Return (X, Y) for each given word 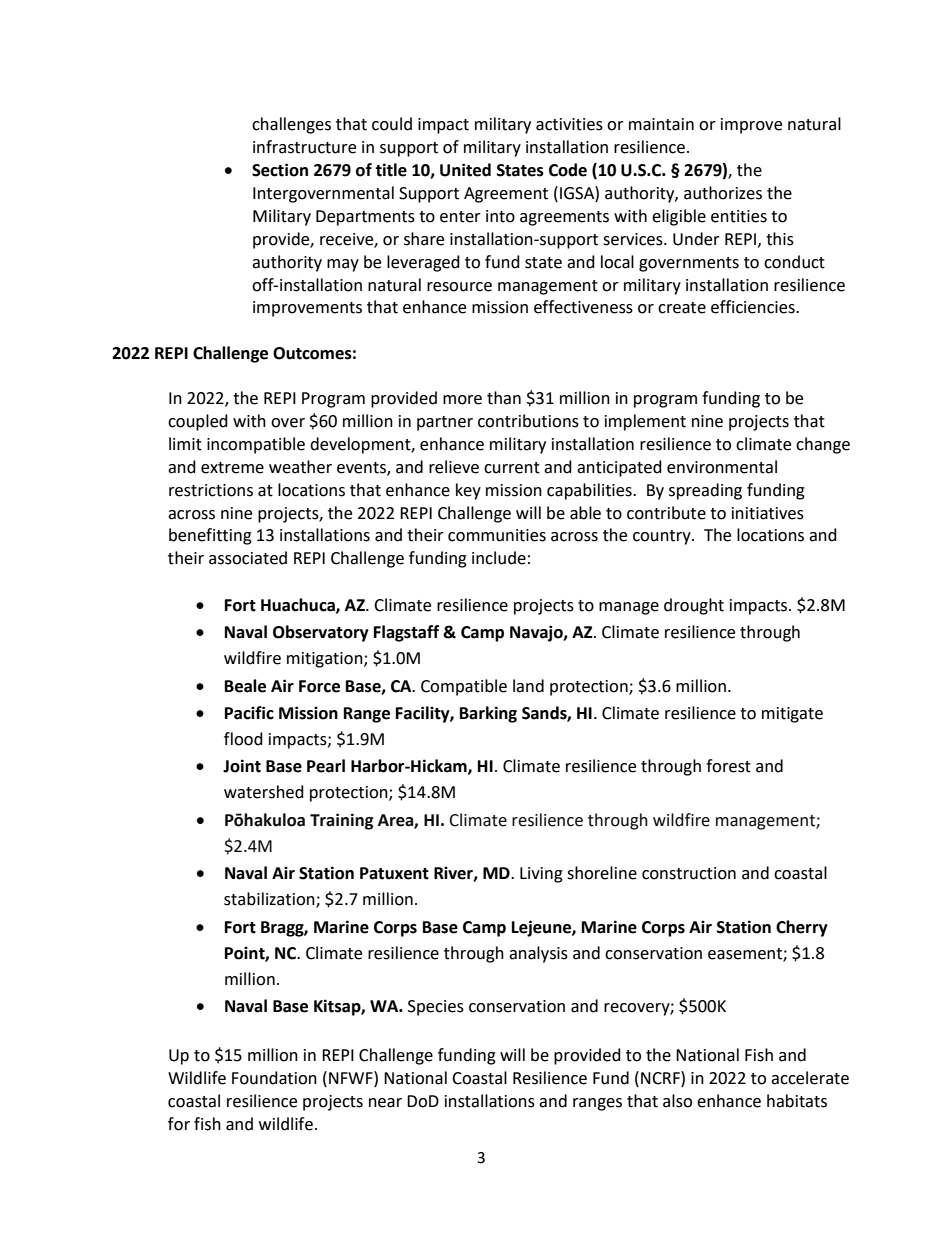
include (499, 558)
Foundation (274, 1078)
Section (280, 170)
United (465, 170)
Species (436, 1008)
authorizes (723, 193)
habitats (797, 1101)
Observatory (321, 633)
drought (694, 606)
